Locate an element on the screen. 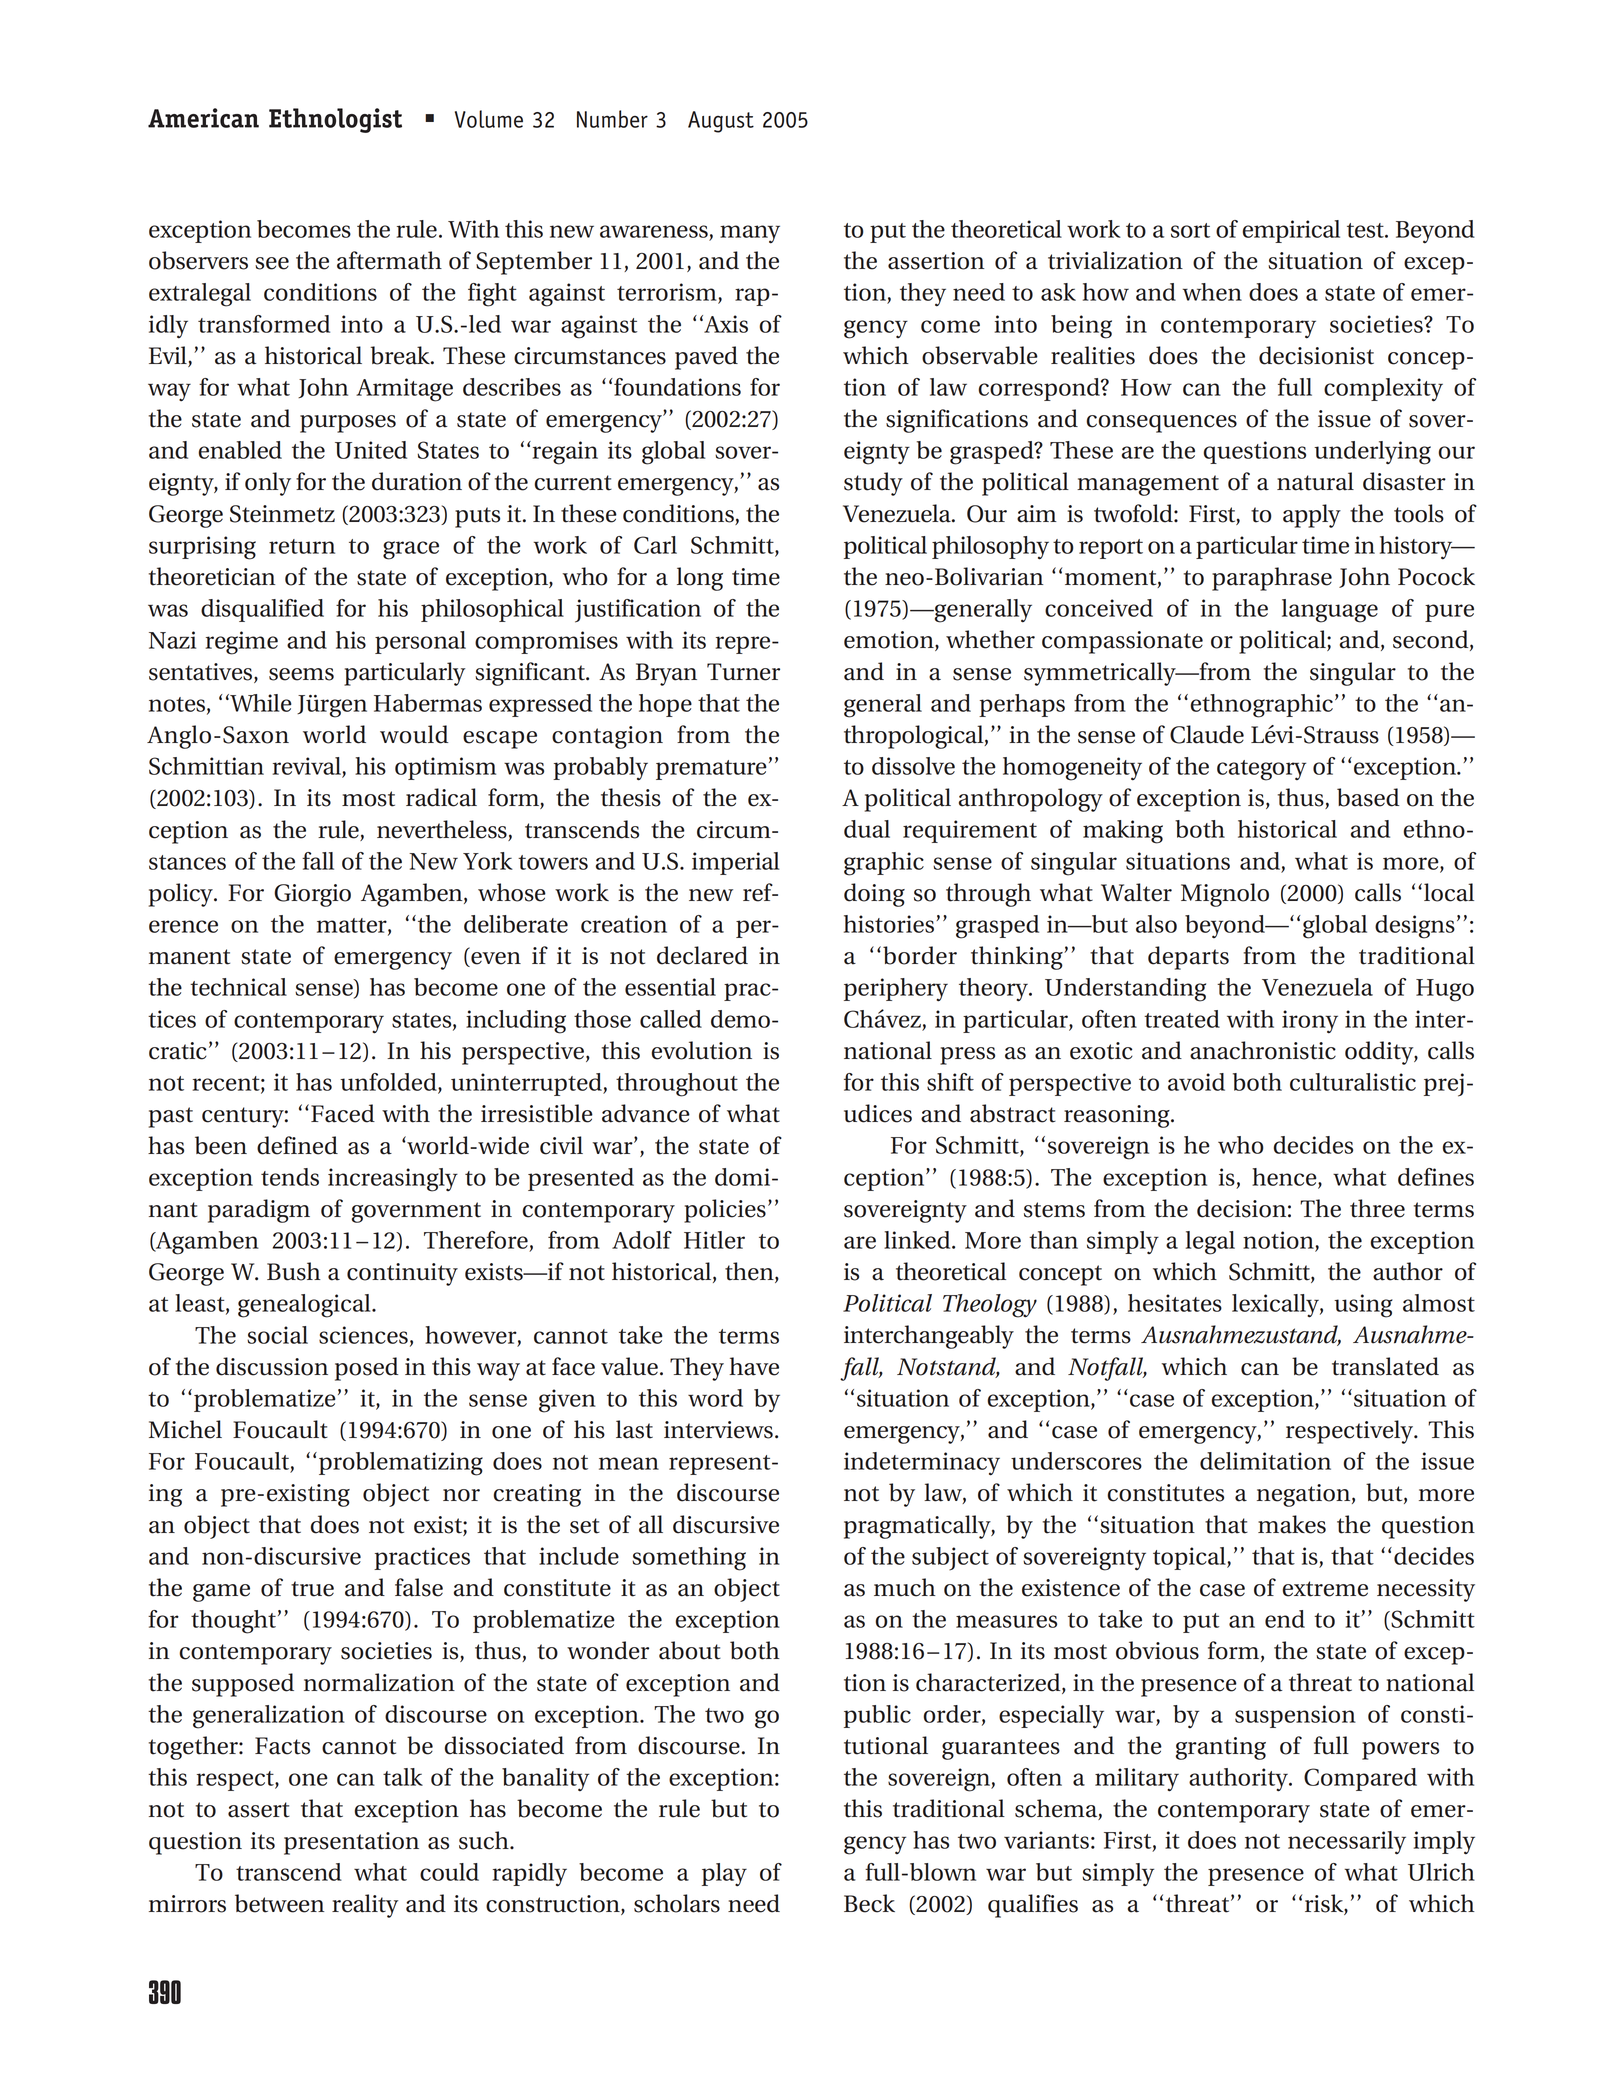 This screenshot has width=1617, height=2093. using is located at coordinates (1363, 1306).
